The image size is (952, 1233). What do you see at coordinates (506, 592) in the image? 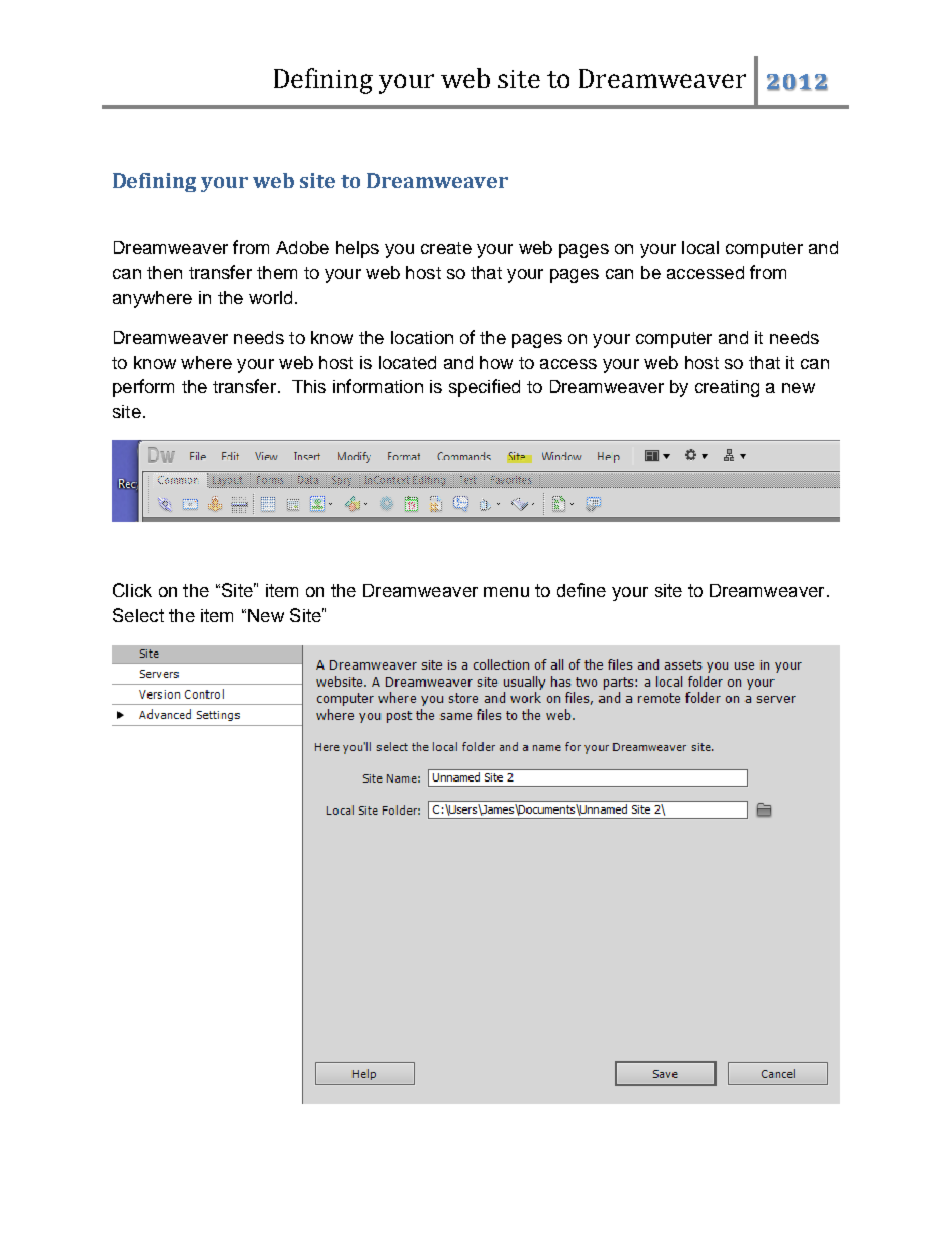
I see `menu` at bounding box center [506, 592].
